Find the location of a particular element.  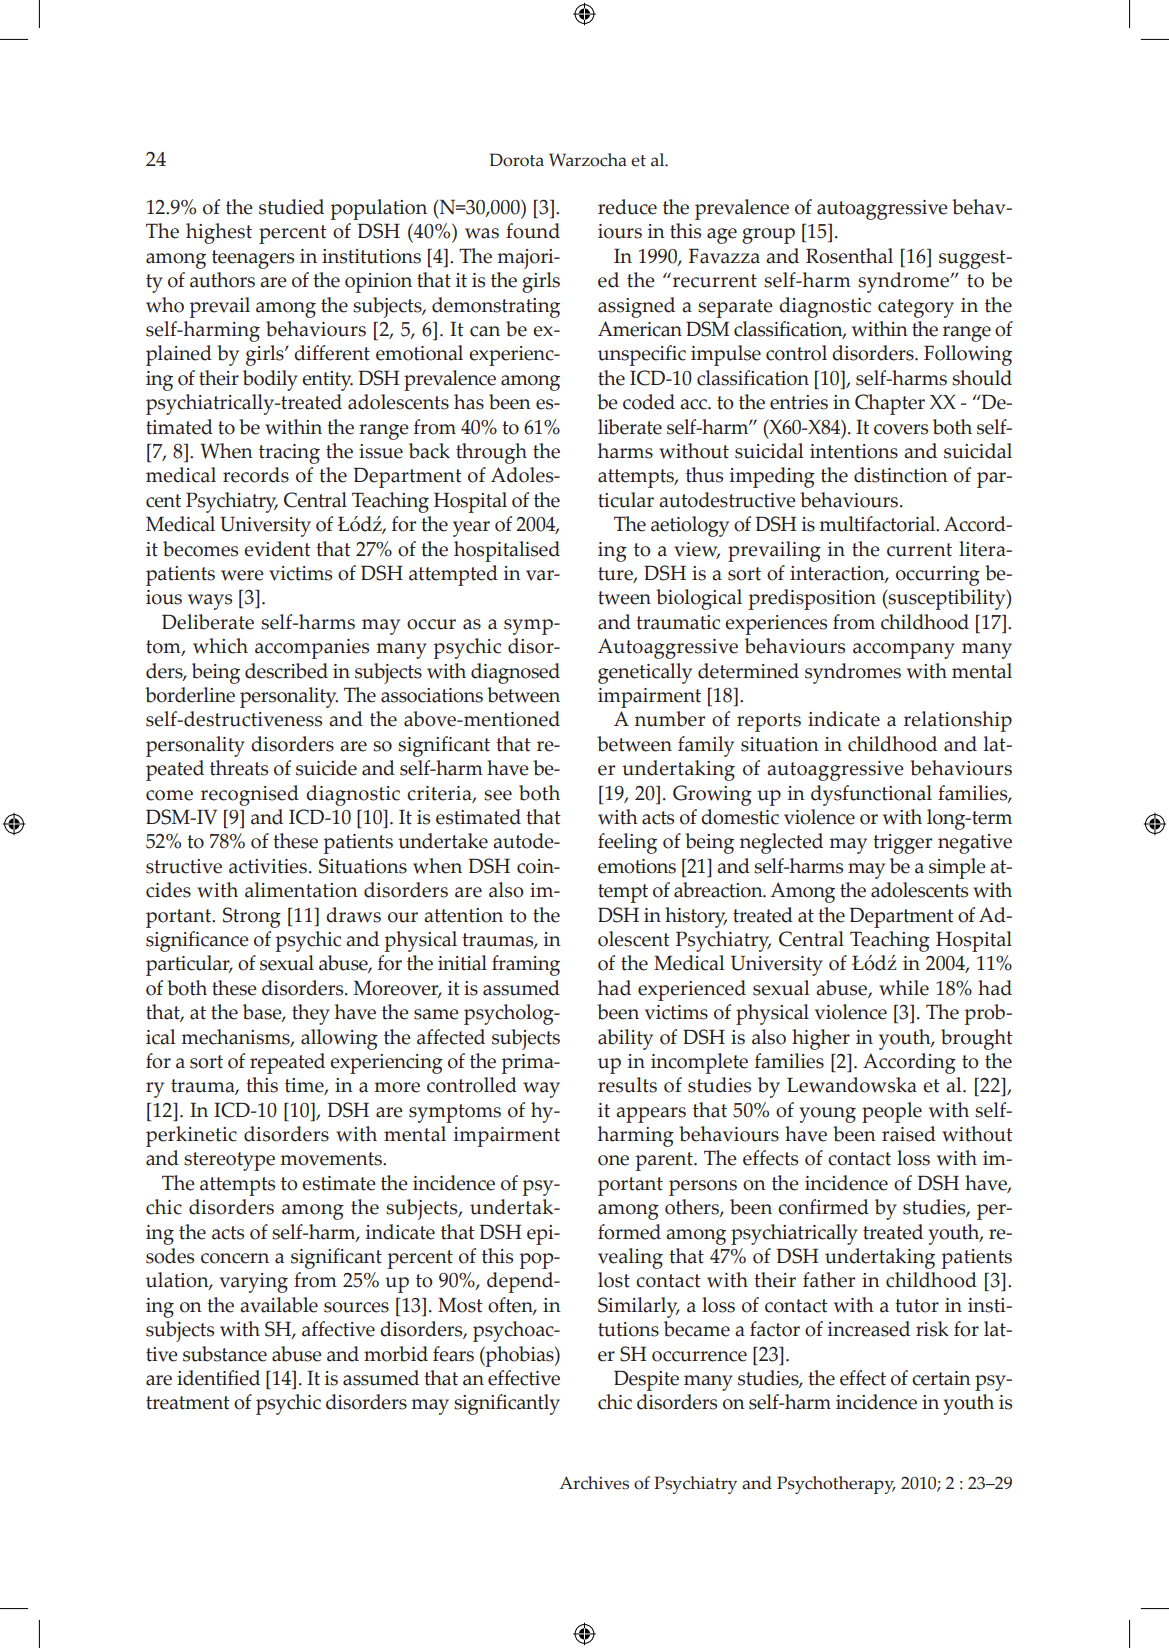

stereotype is located at coordinates (229, 1161).
